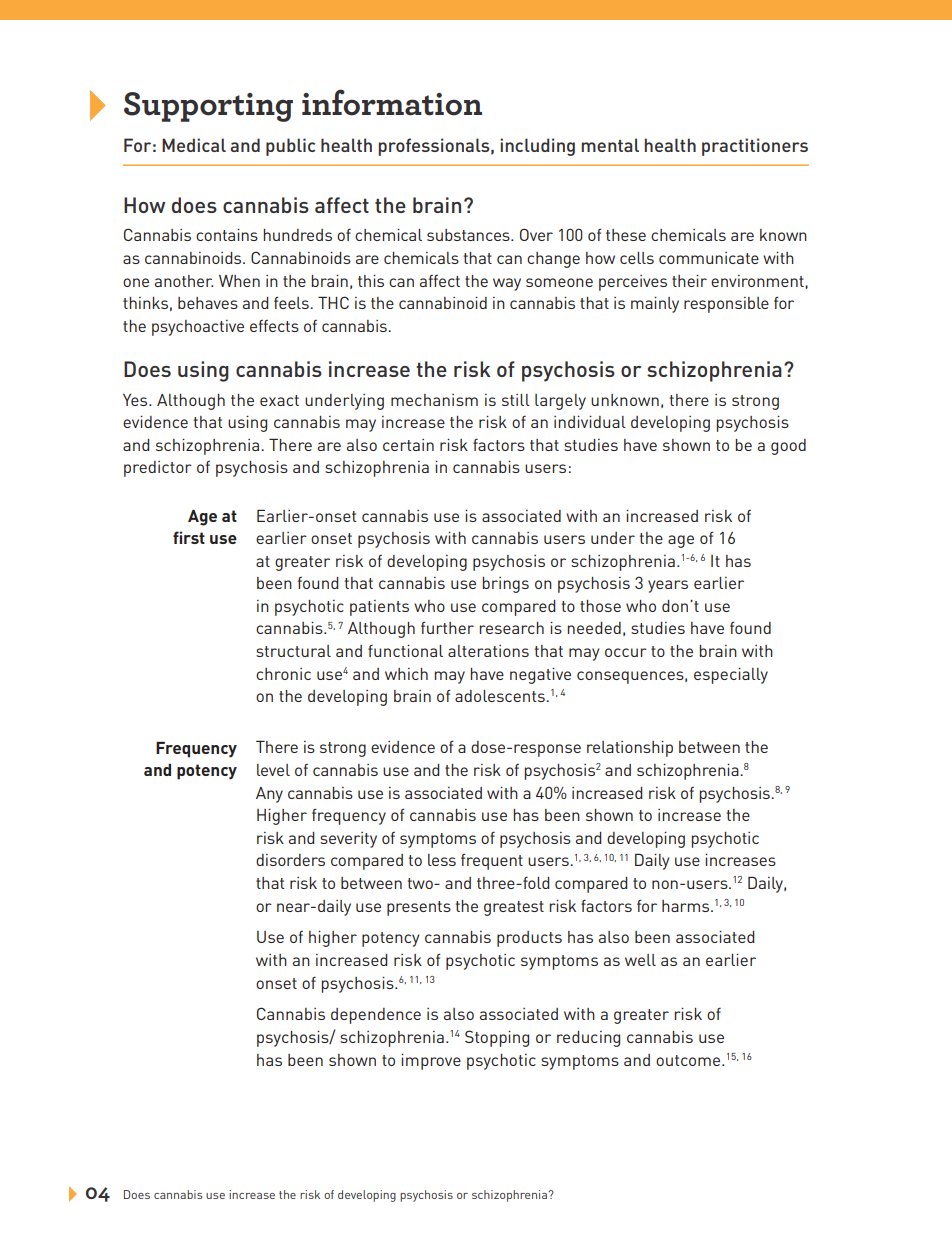 The width and height of the screenshot is (952, 1233). Describe the element at coordinates (497, 1038) in the screenshot. I see `Stopping` at that location.
